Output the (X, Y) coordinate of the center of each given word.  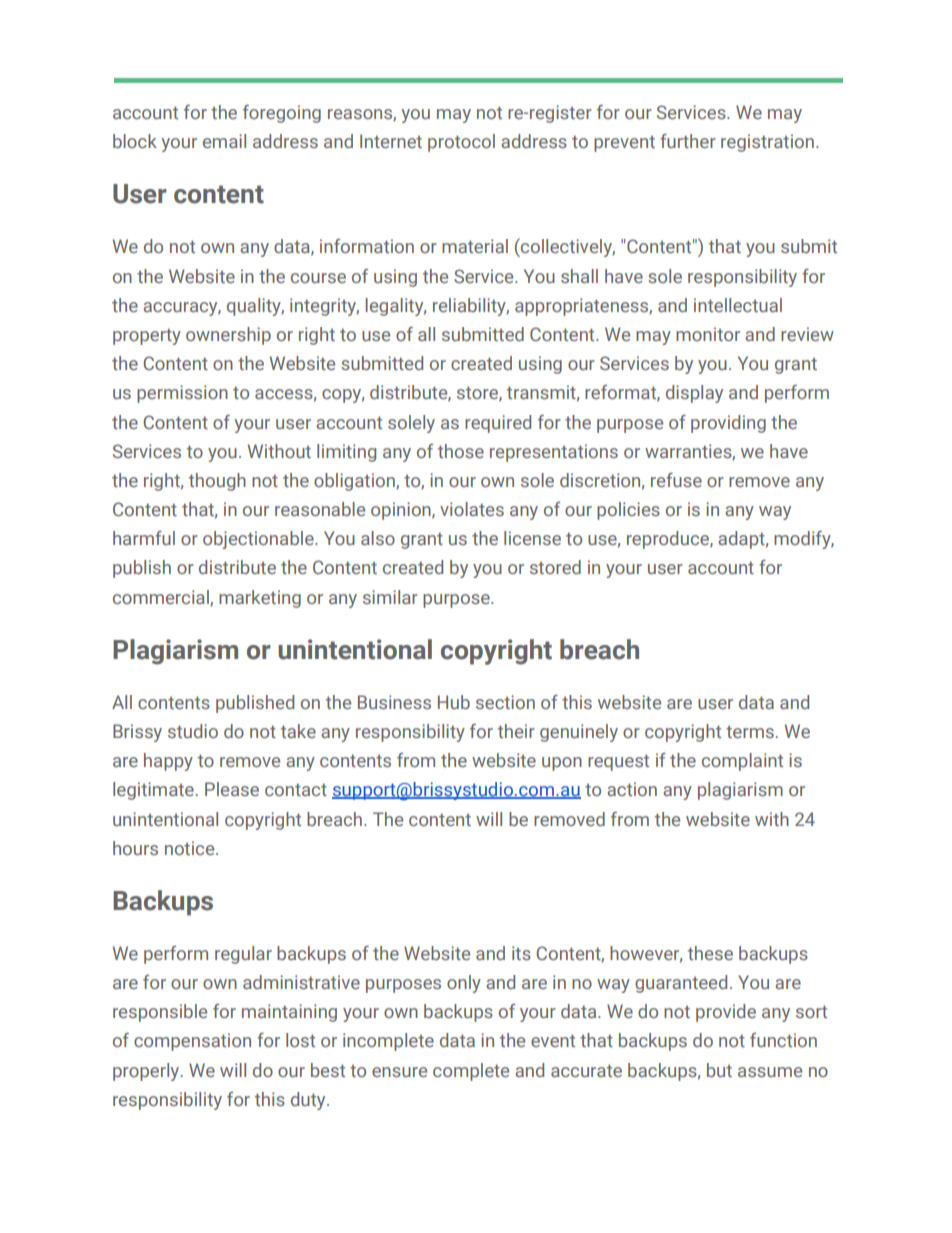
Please (232, 789)
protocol (461, 143)
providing (728, 424)
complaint (742, 762)
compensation (192, 1042)
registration (767, 143)
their (516, 731)
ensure (399, 1072)
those (461, 451)
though (217, 482)
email (224, 141)
